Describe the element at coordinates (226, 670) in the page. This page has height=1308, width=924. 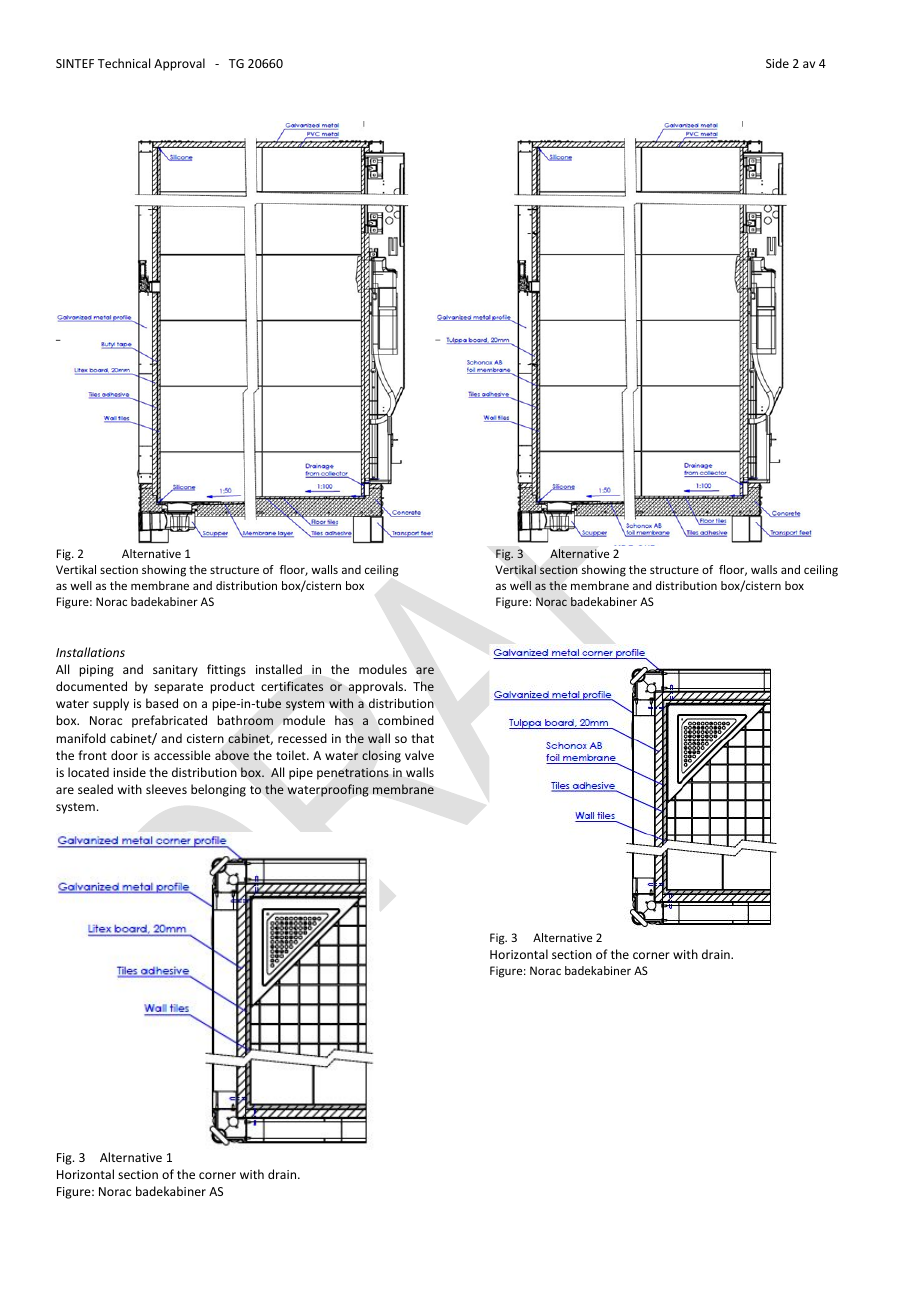
I see `fittings` at that location.
